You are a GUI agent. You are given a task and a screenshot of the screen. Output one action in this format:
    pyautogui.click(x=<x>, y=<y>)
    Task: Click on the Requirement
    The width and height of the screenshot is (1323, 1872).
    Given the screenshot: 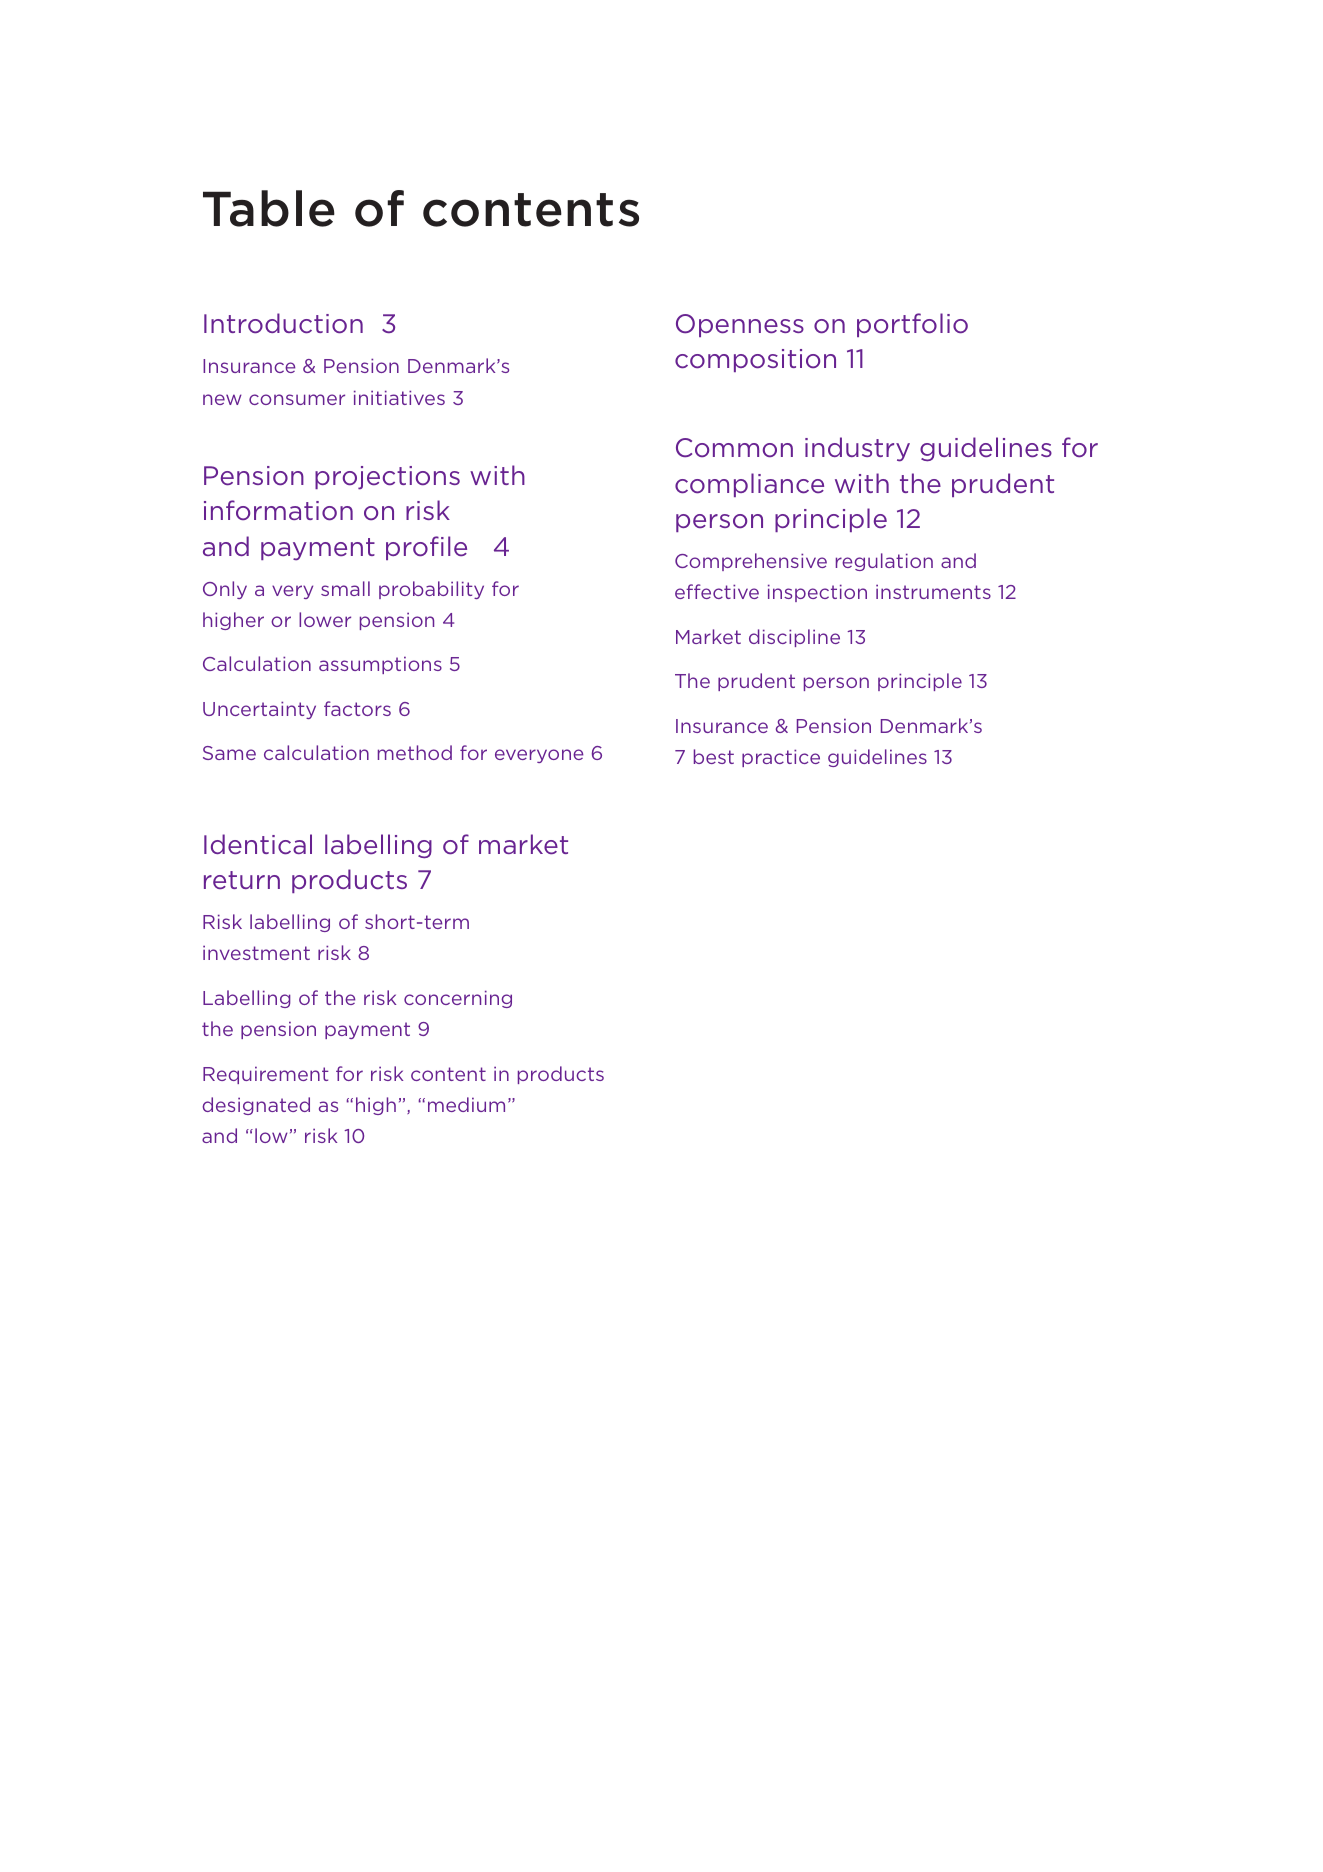 What is the action you would take?
    pyautogui.click(x=266, y=1075)
